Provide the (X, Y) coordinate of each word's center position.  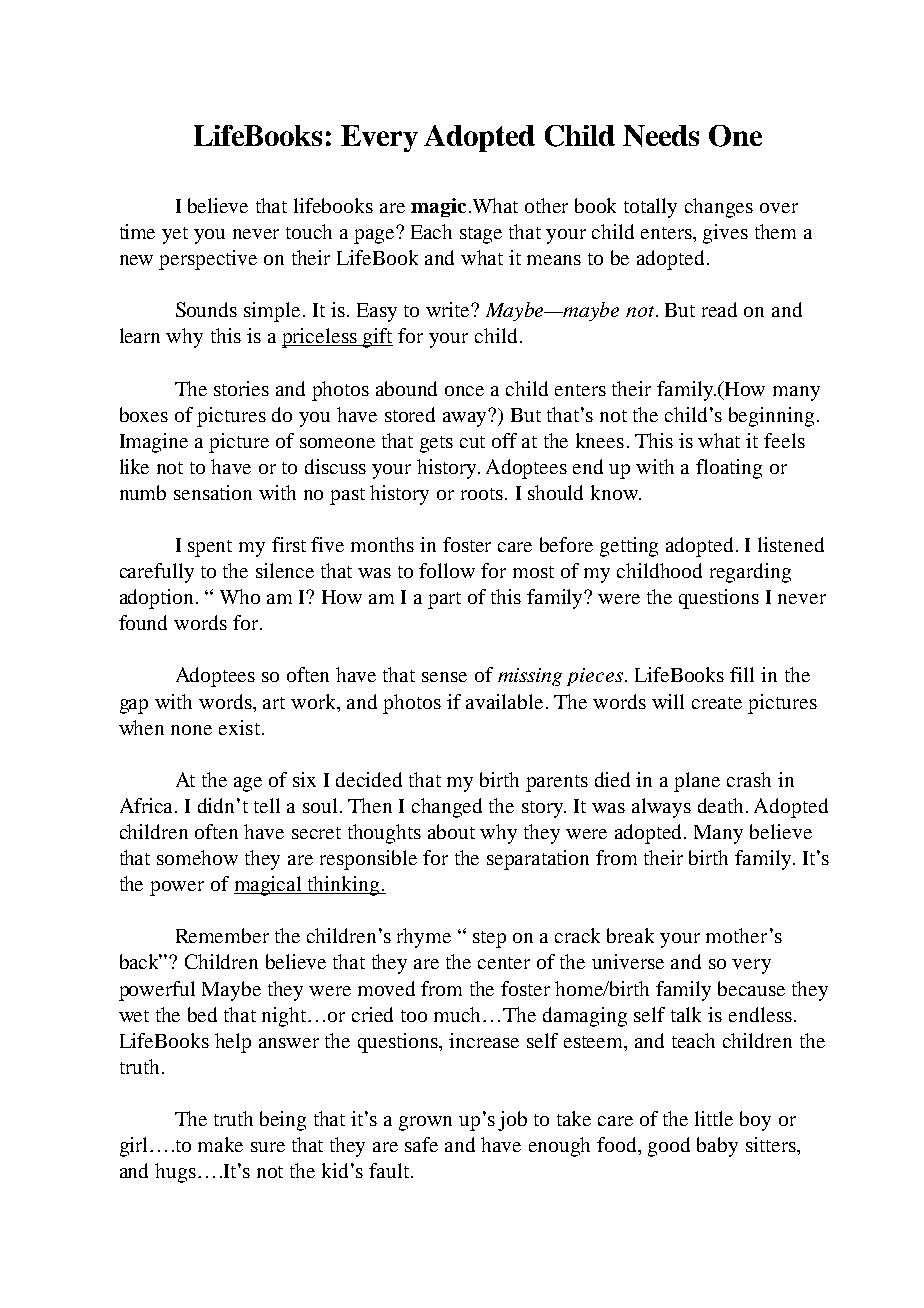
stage (481, 235)
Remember (222, 935)
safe (421, 1144)
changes (719, 208)
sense (444, 677)
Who (240, 596)
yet (175, 235)
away (466, 418)
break (630, 935)
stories (241, 388)
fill (742, 674)
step (489, 939)
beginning (771, 417)
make (220, 1144)
